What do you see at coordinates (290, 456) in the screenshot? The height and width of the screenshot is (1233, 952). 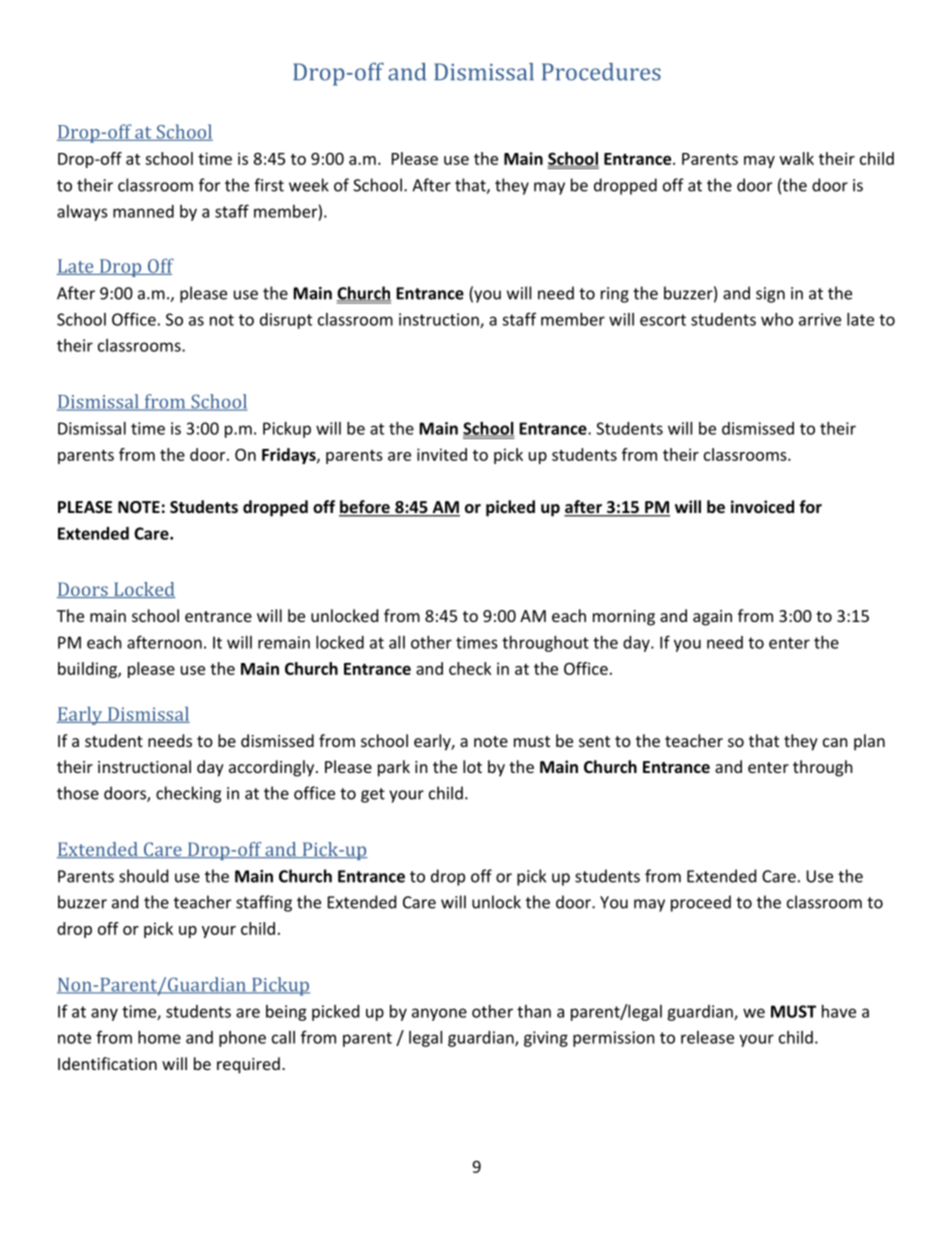 I see `Fridays` at bounding box center [290, 456].
